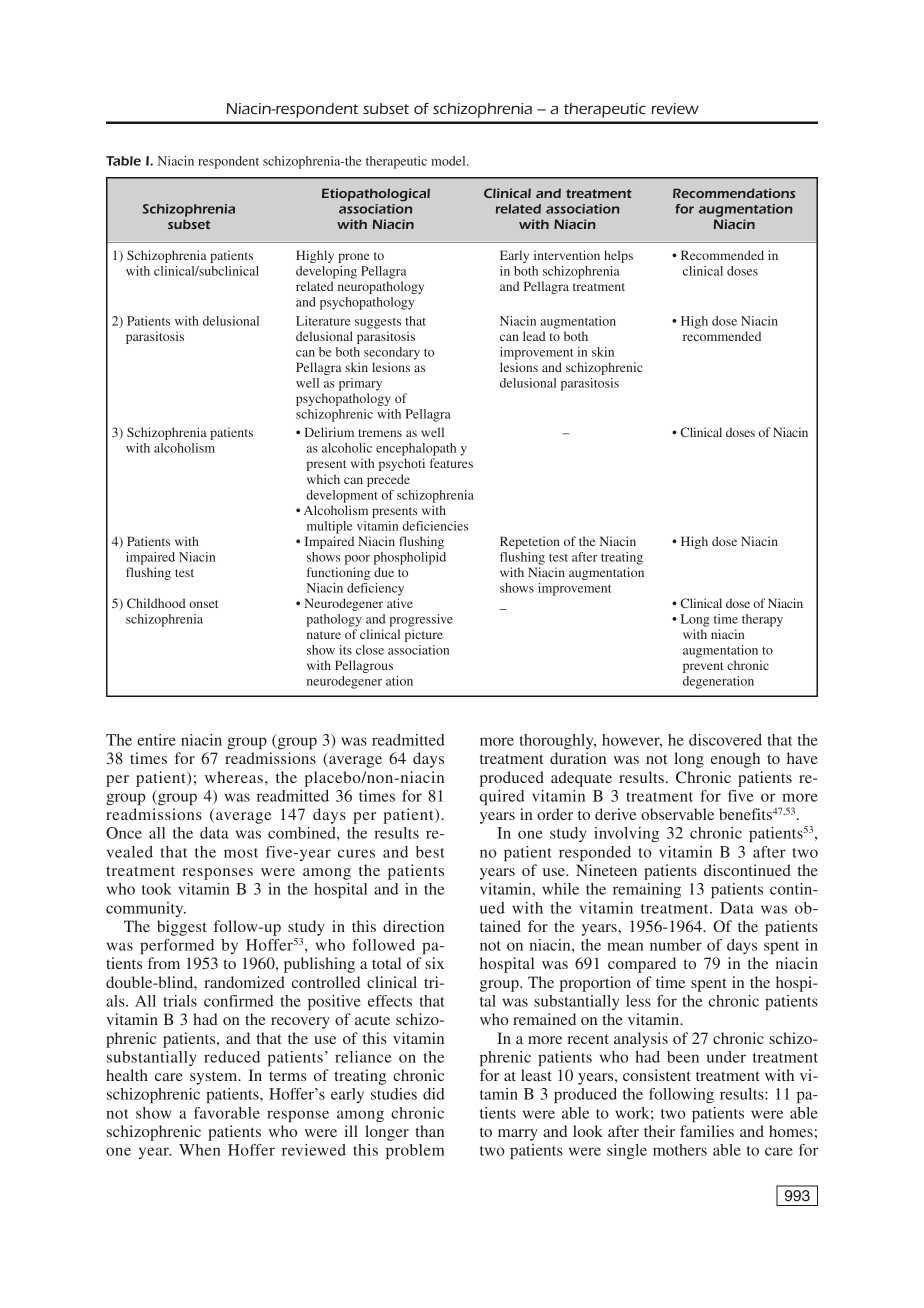 The image size is (924, 1308). What do you see at coordinates (429, 1131) in the screenshot?
I see `than` at bounding box center [429, 1131].
